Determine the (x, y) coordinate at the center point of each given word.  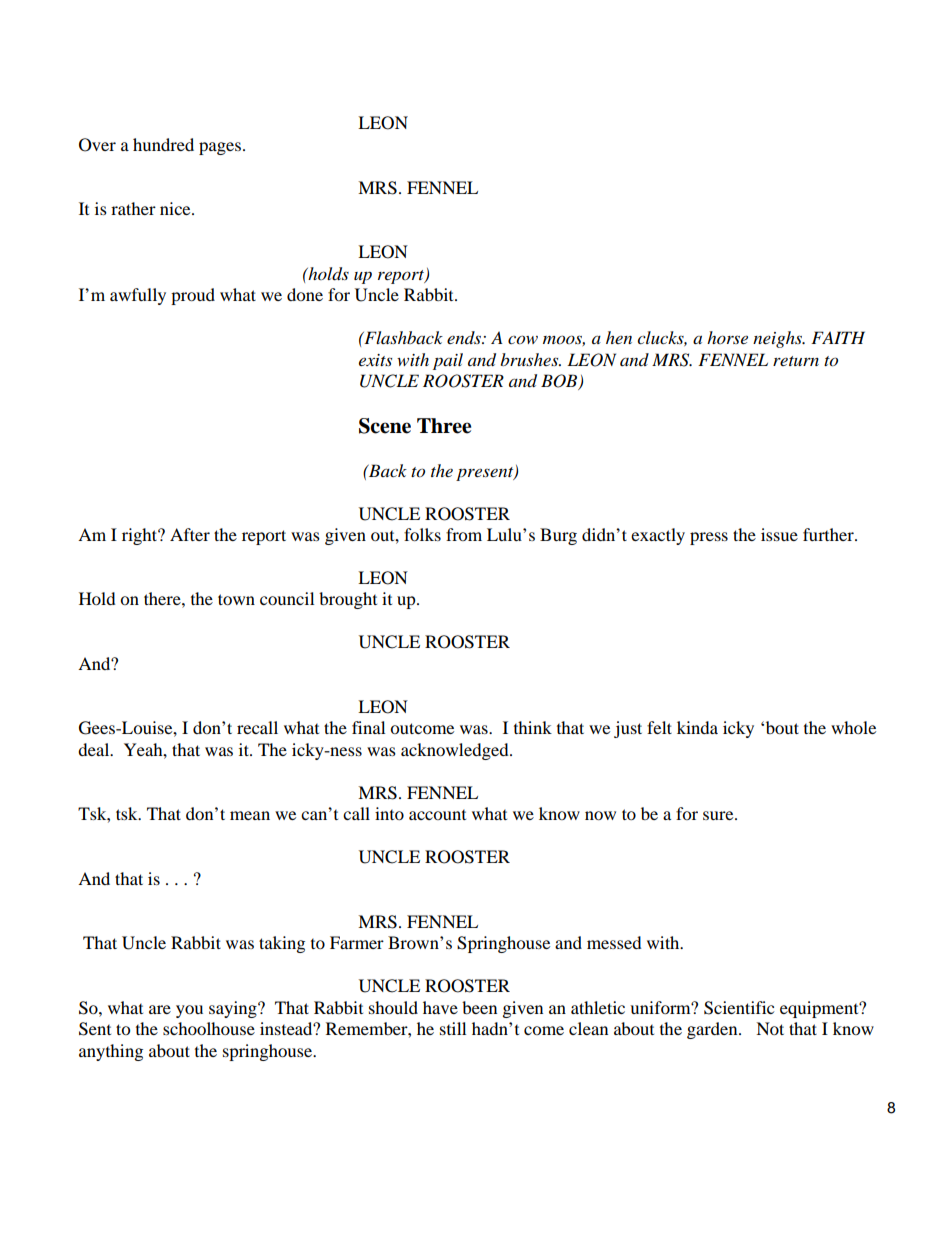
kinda (697, 727)
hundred (163, 144)
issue (779, 534)
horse (727, 337)
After (190, 534)
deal (95, 749)
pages (220, 148)
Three (444, 426)
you (189, 1011)
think (533, 727)
